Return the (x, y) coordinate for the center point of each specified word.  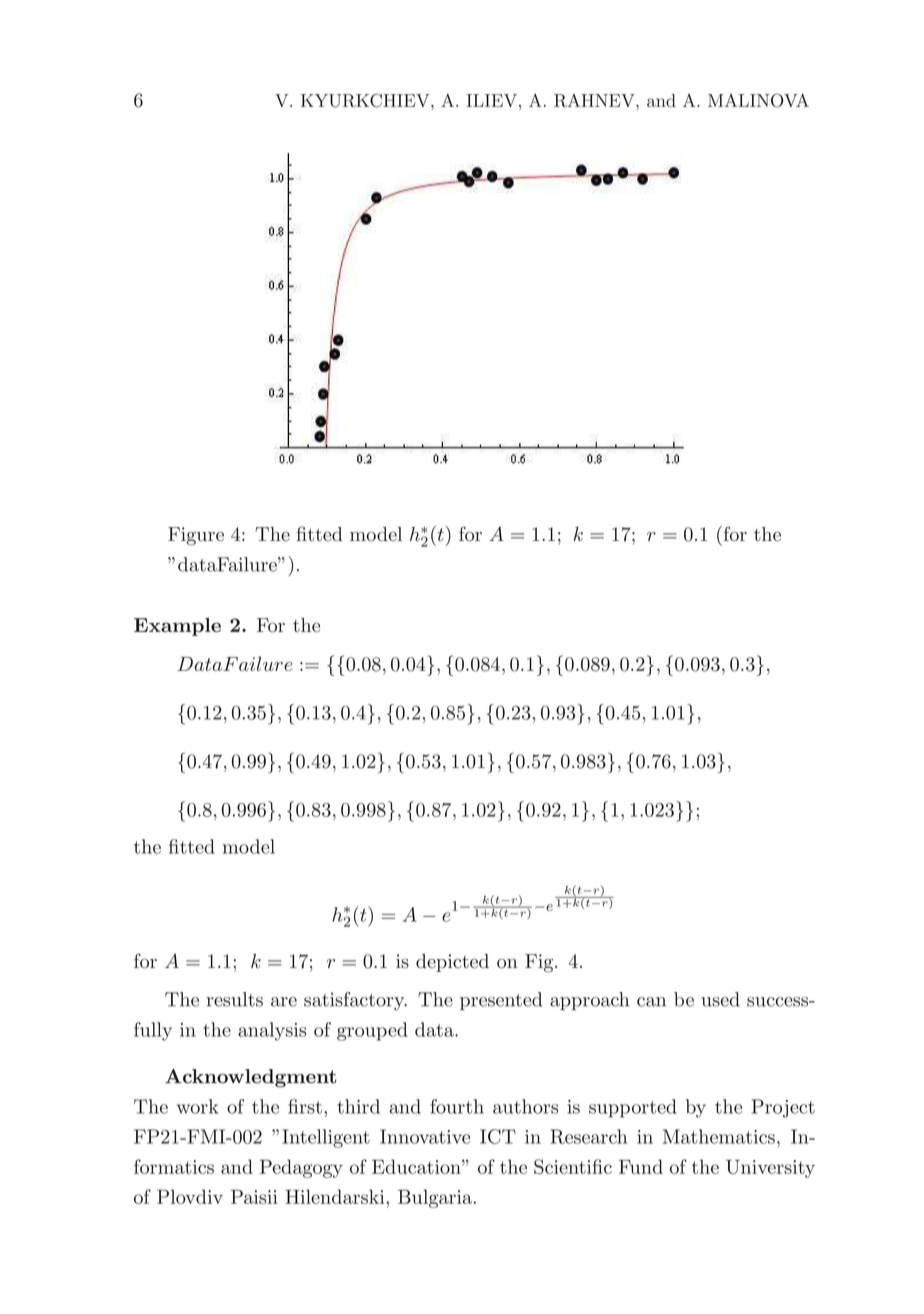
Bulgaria (436, 1198)
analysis (272, 1031)
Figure (196, 536)
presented (501, 1001)
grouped (372, 1031)
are (284, 1002)
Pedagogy (301, 1168)
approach (589, 1001)
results (234, 999)
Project (783, 1108)
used (720, 999)
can (651, 1002)
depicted (452, 963)
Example (177, 627)
